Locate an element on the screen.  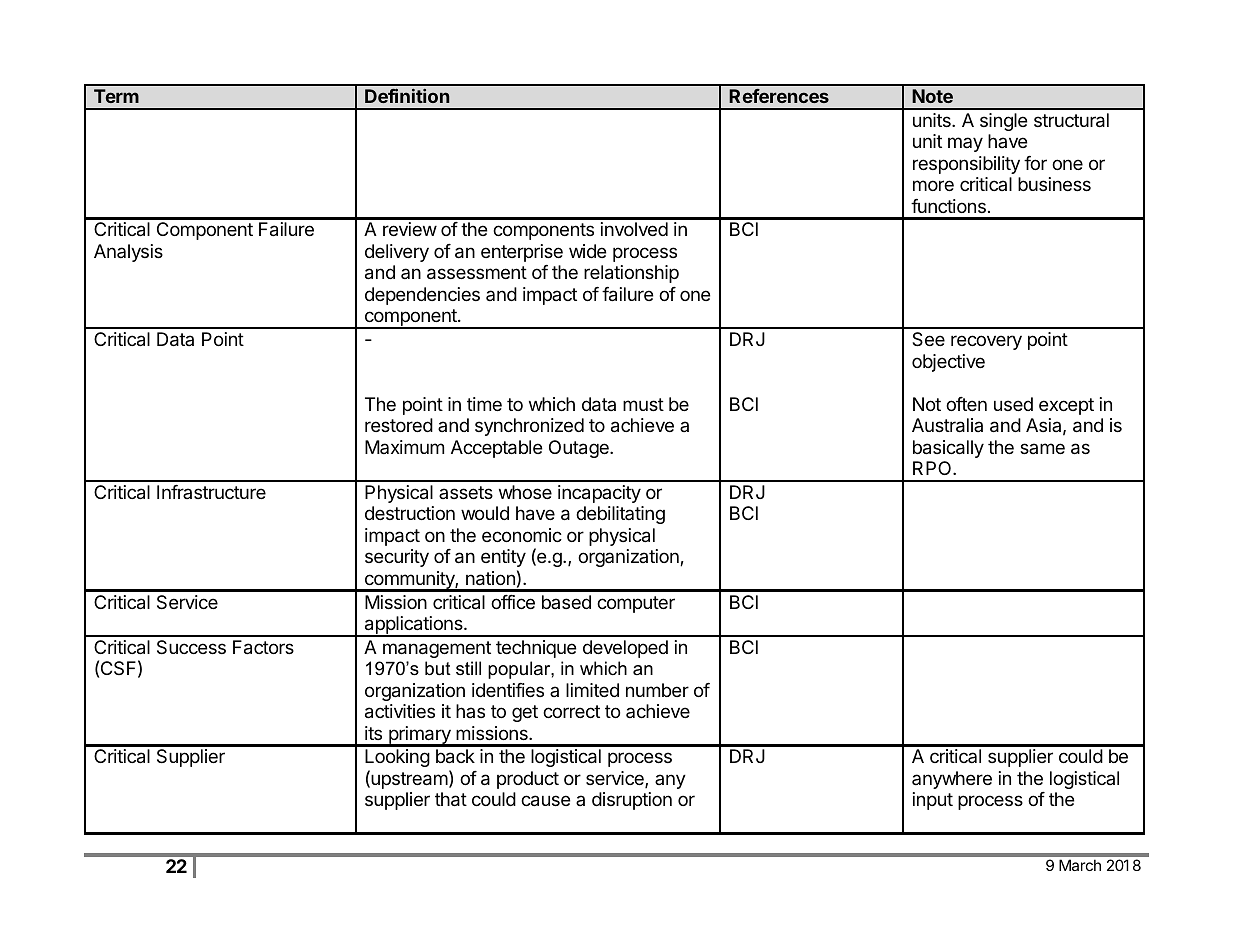
RPO is located at coordinates (933, 468).
